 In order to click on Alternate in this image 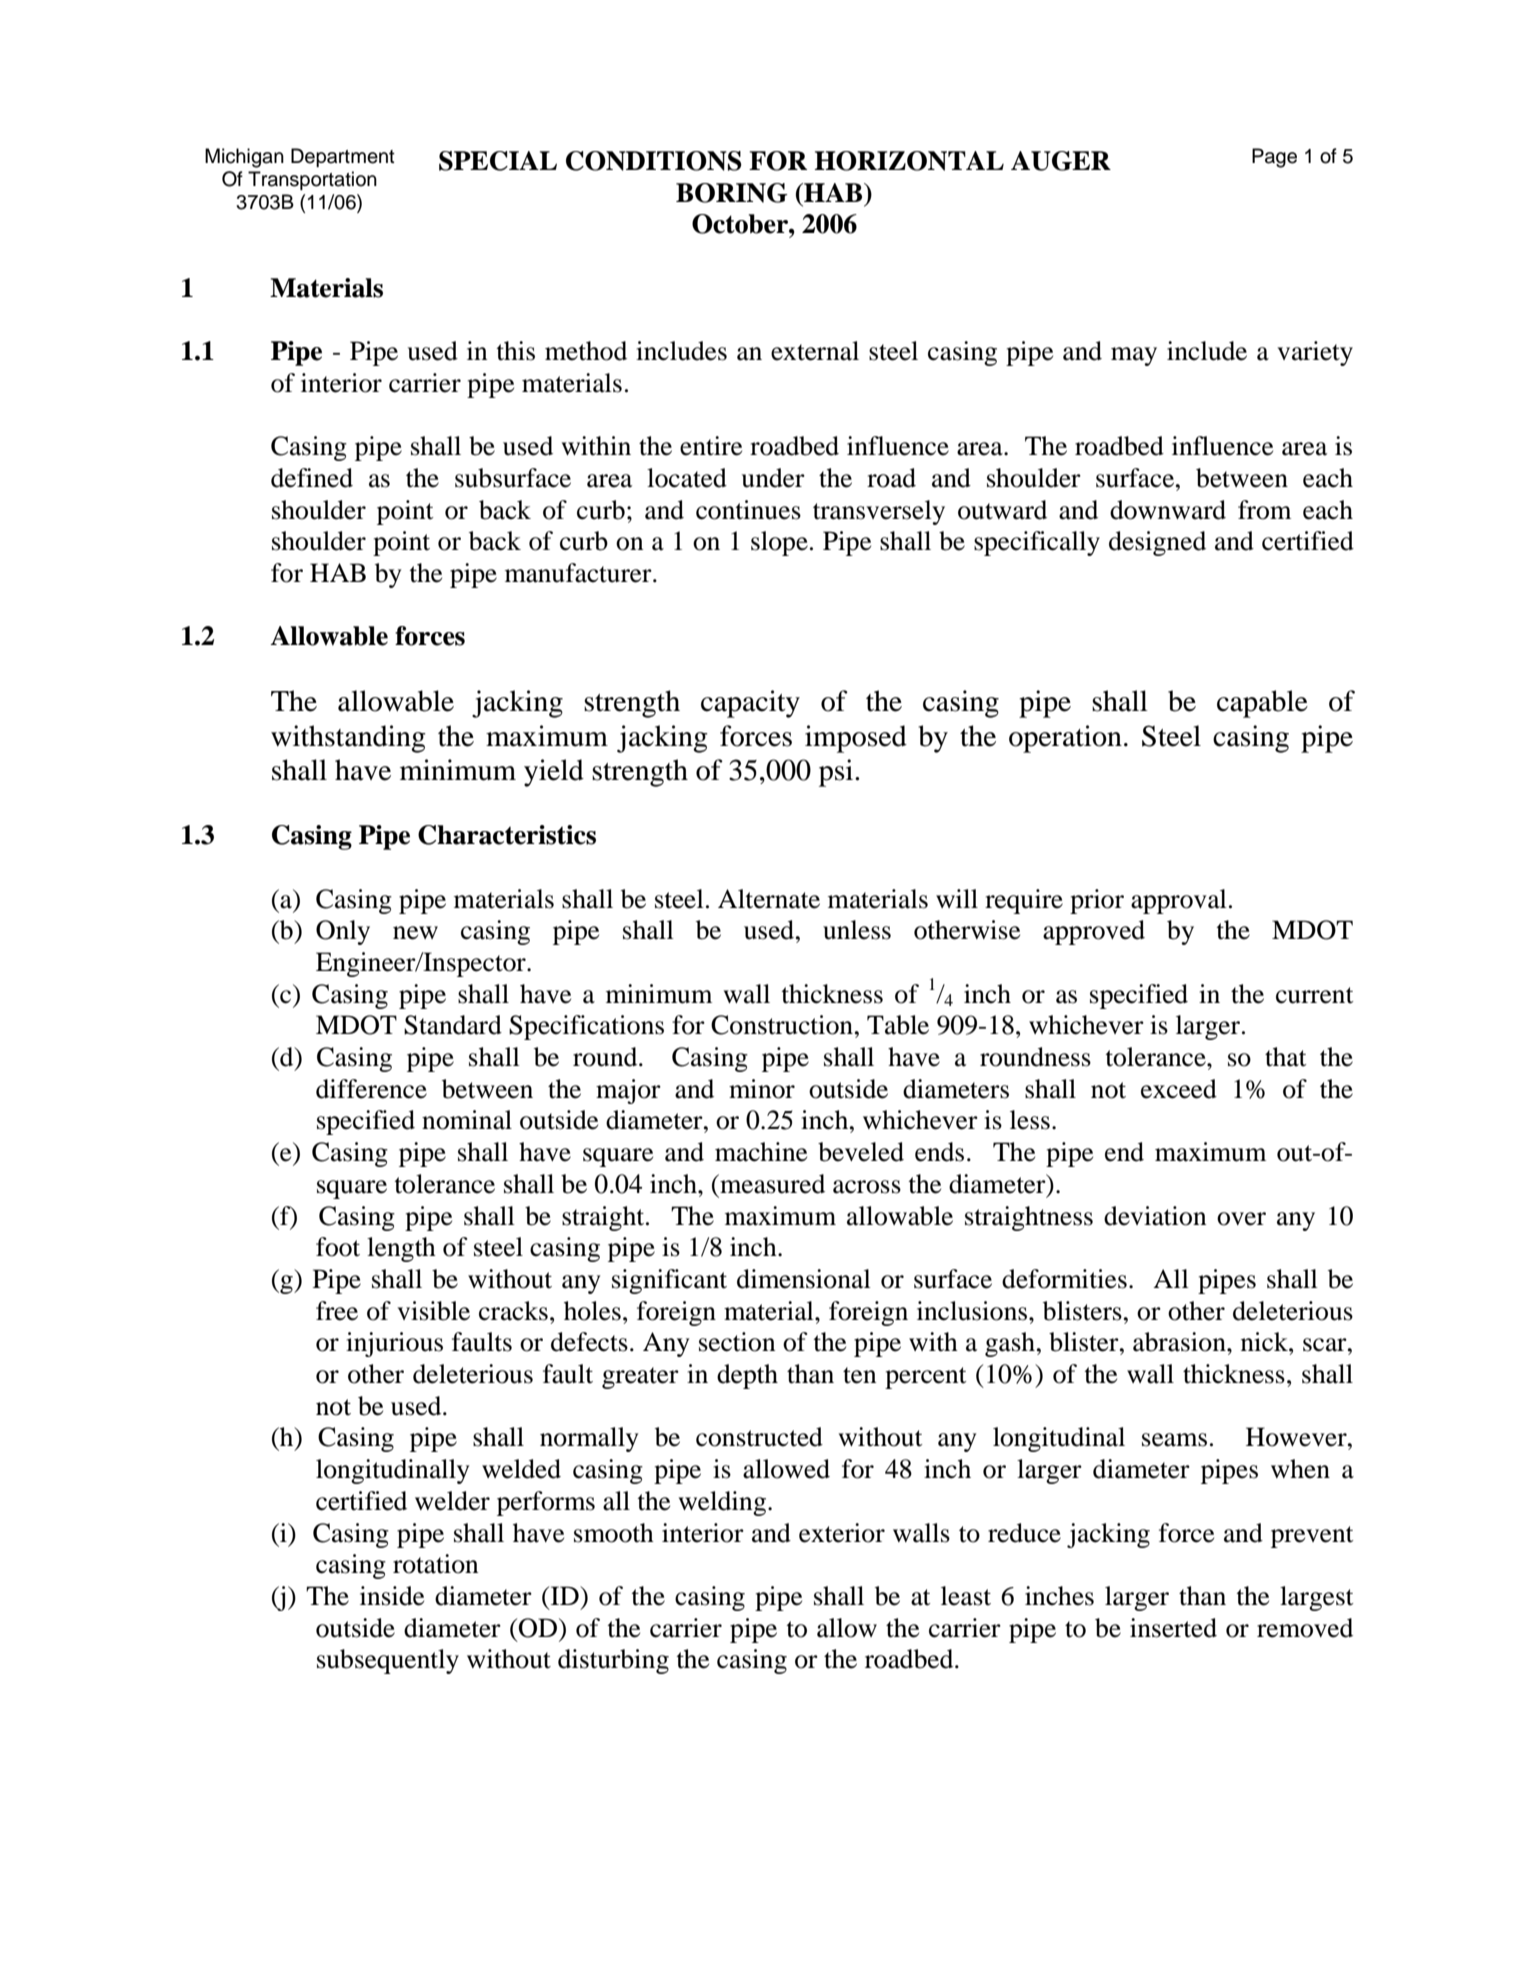, I will do `click(769, 899)`.
